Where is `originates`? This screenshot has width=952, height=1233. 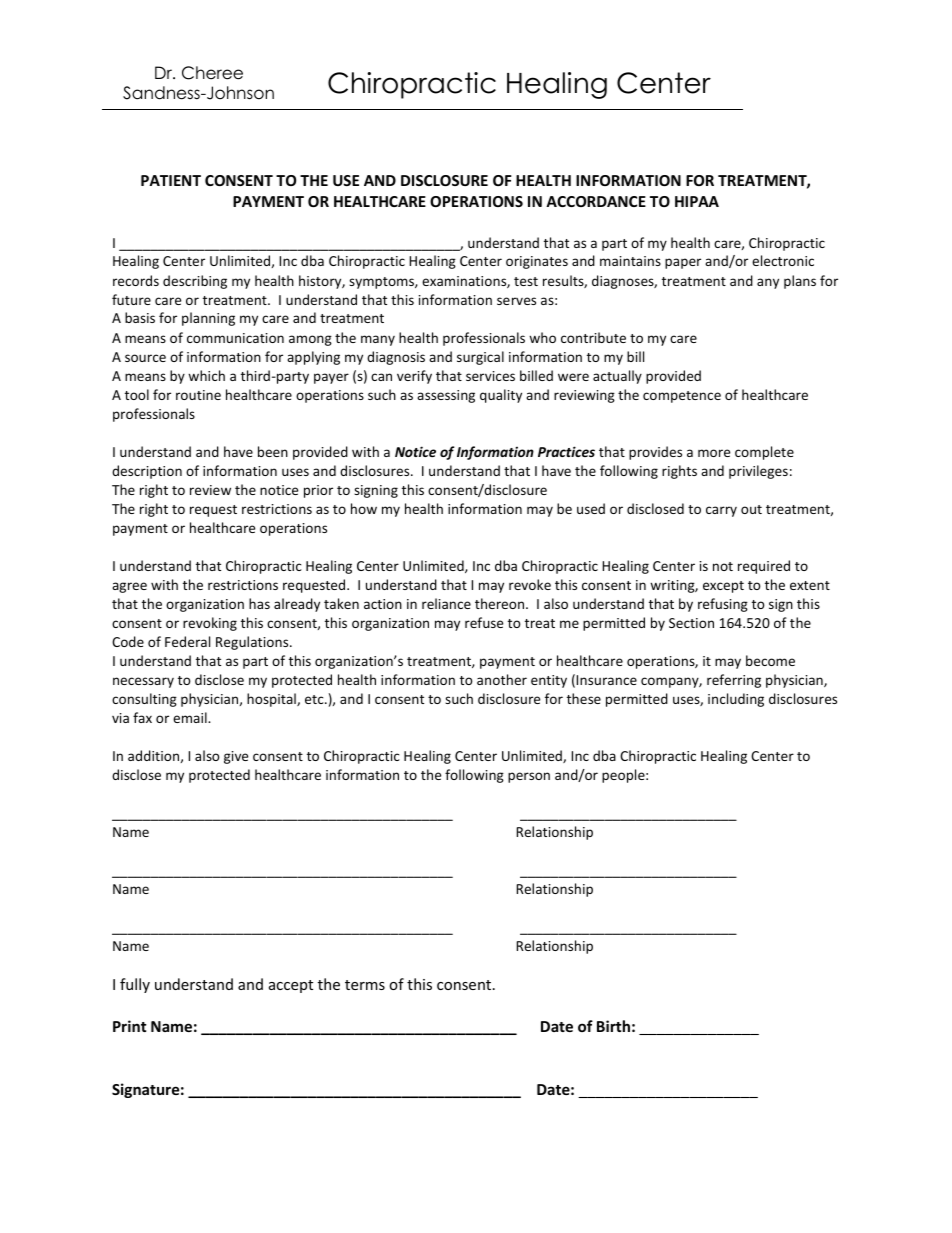 originates is located at coordinates (537, 262).
